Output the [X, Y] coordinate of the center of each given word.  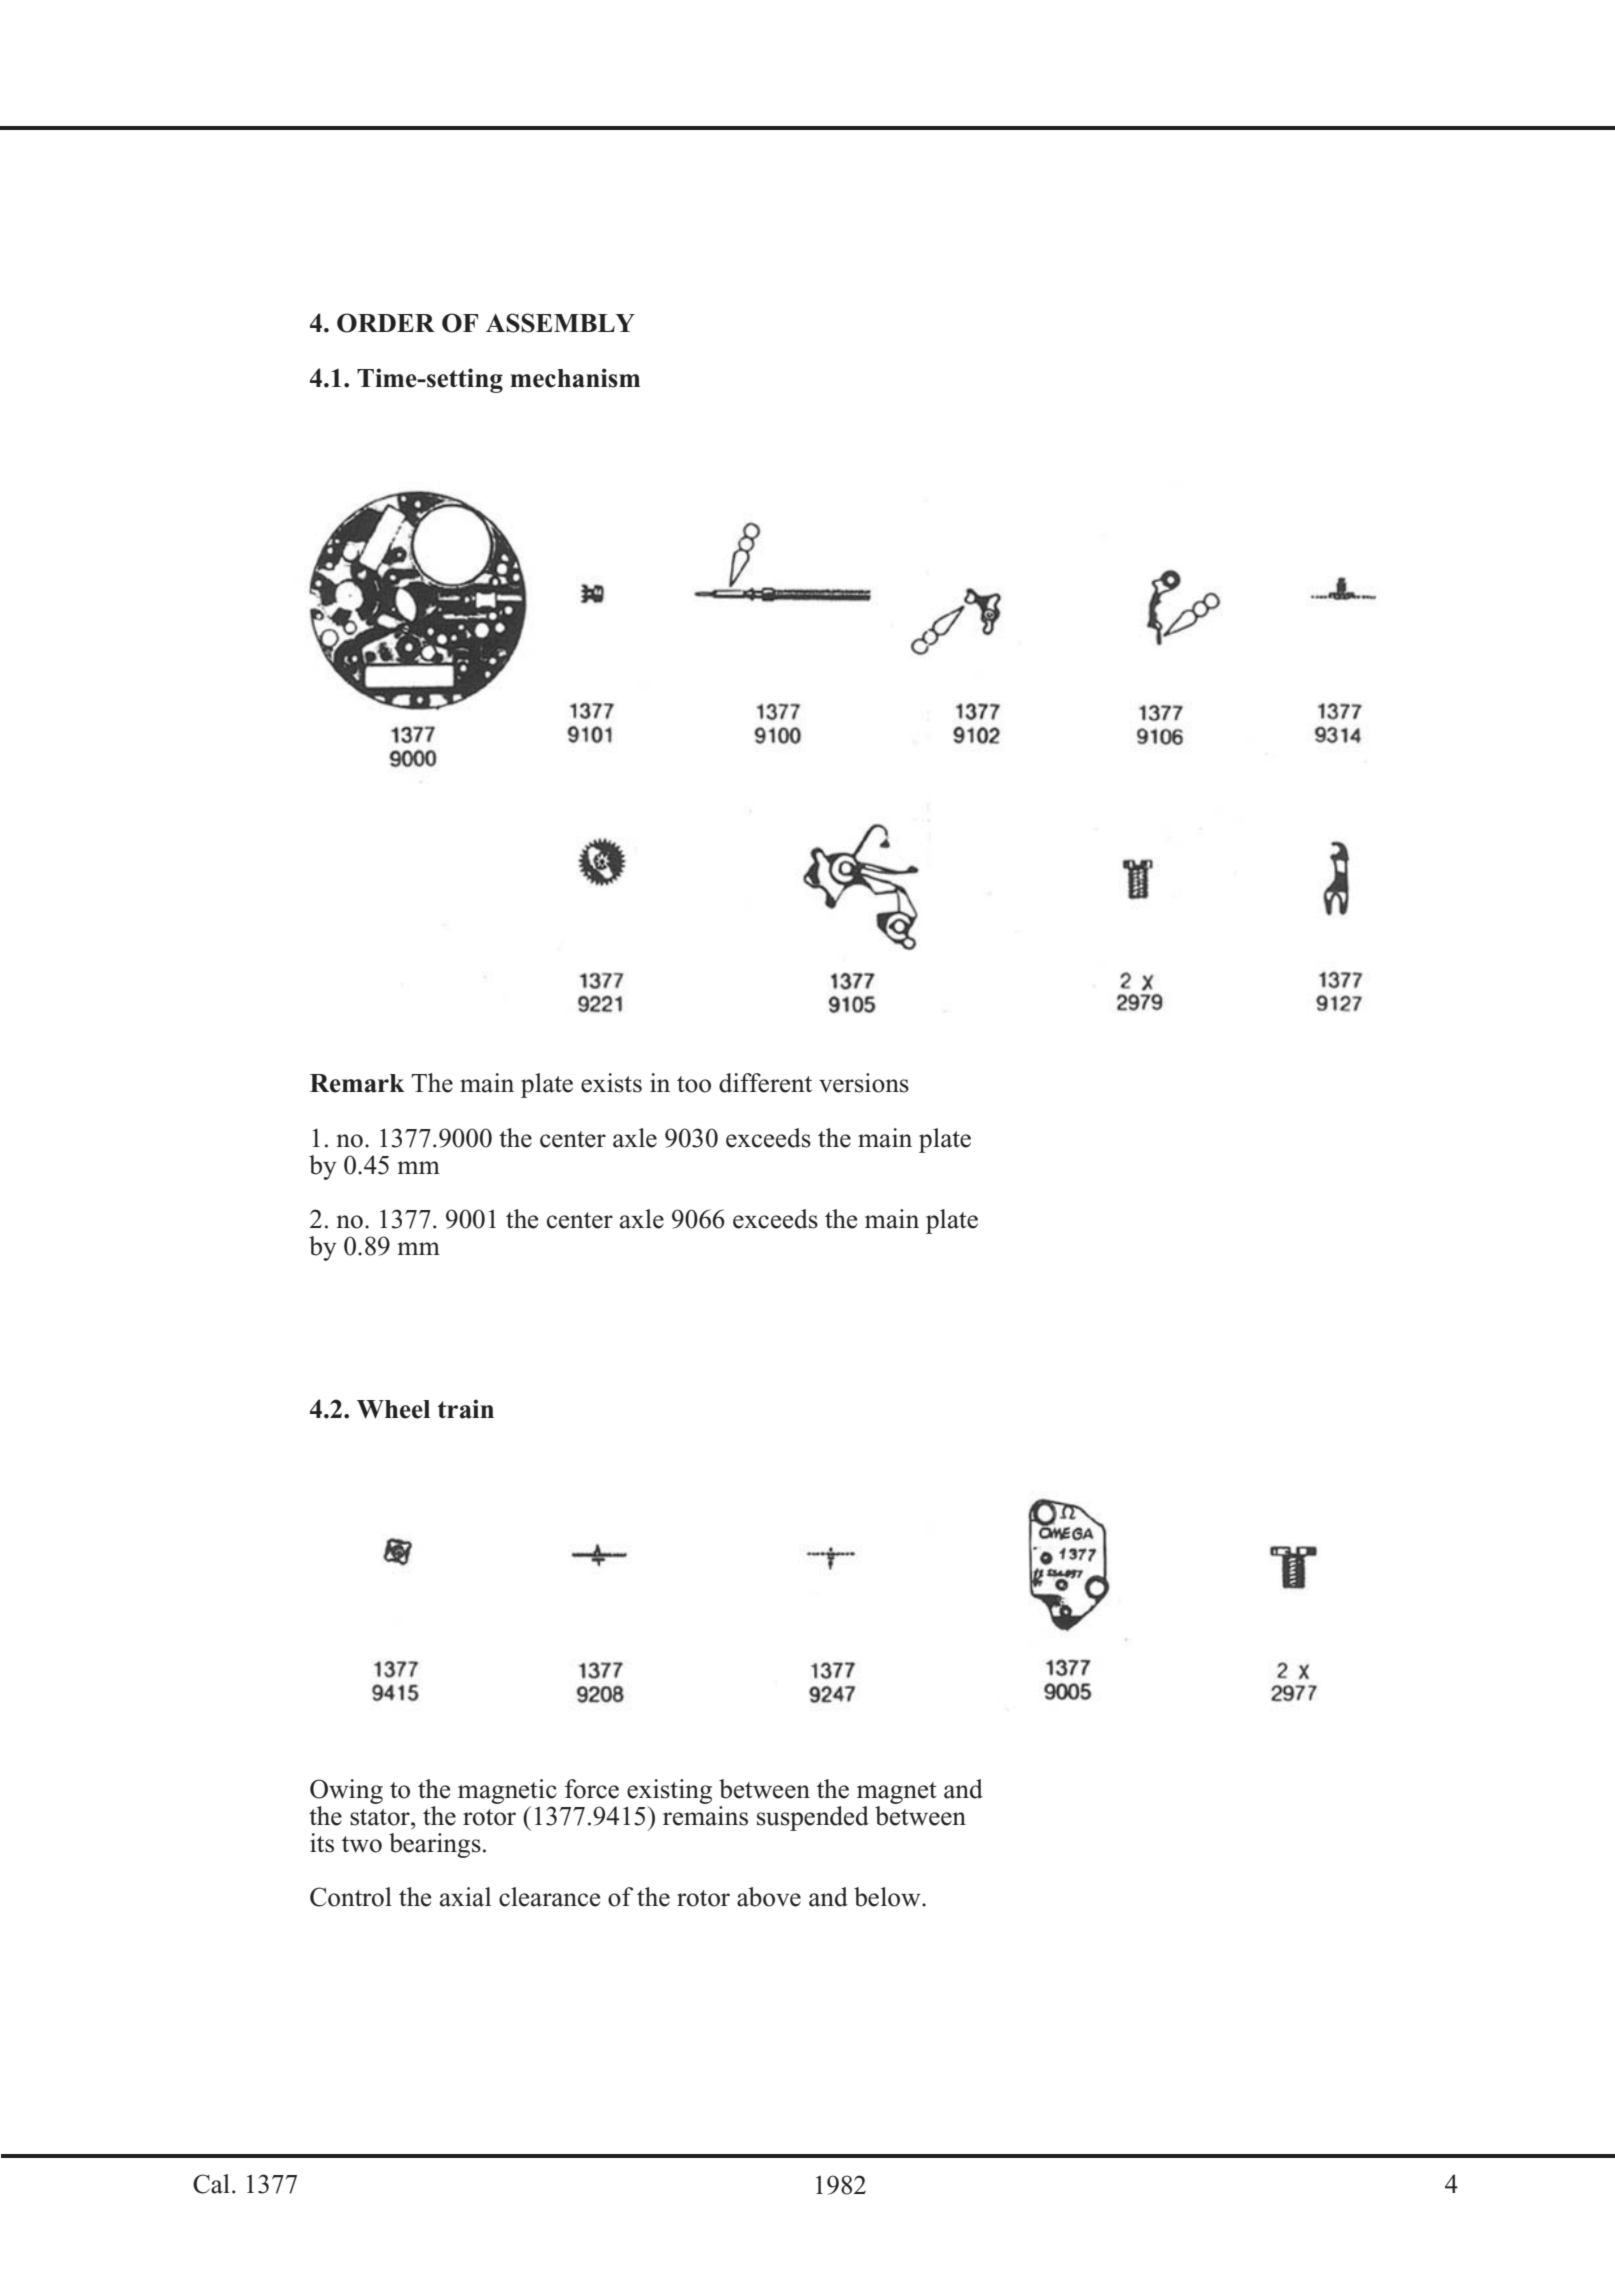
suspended [813, 1818]
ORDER [386, 323]
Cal [211, 2184]
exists [611, 1083]
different [765, 1083]
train [466, 1409]
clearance [549, 1897]
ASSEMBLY [560, 323]
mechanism [575, 378]
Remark [357, 1083]
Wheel [393, 1409]
